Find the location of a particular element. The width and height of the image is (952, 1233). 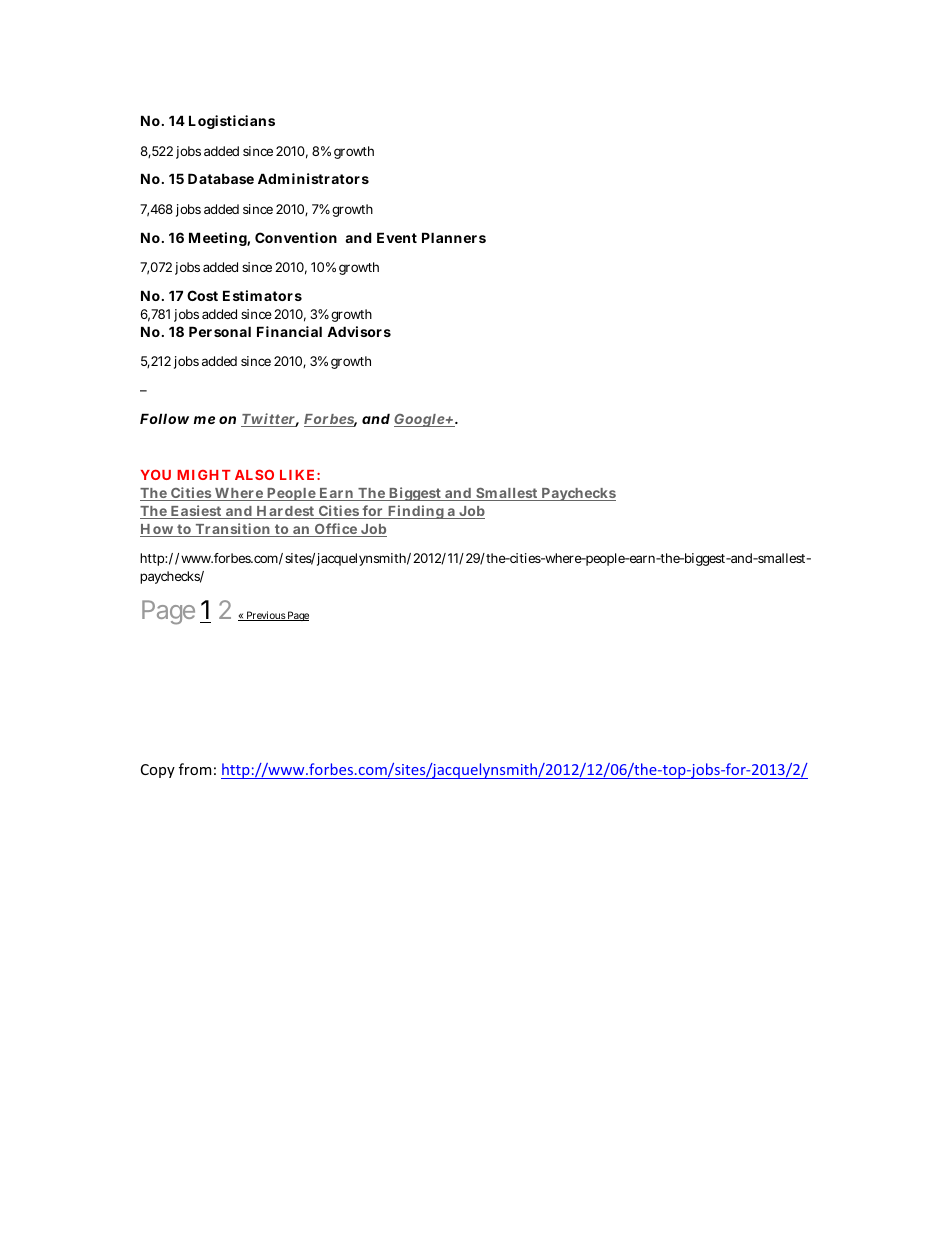

Office is located at coordinates (336, 530).
